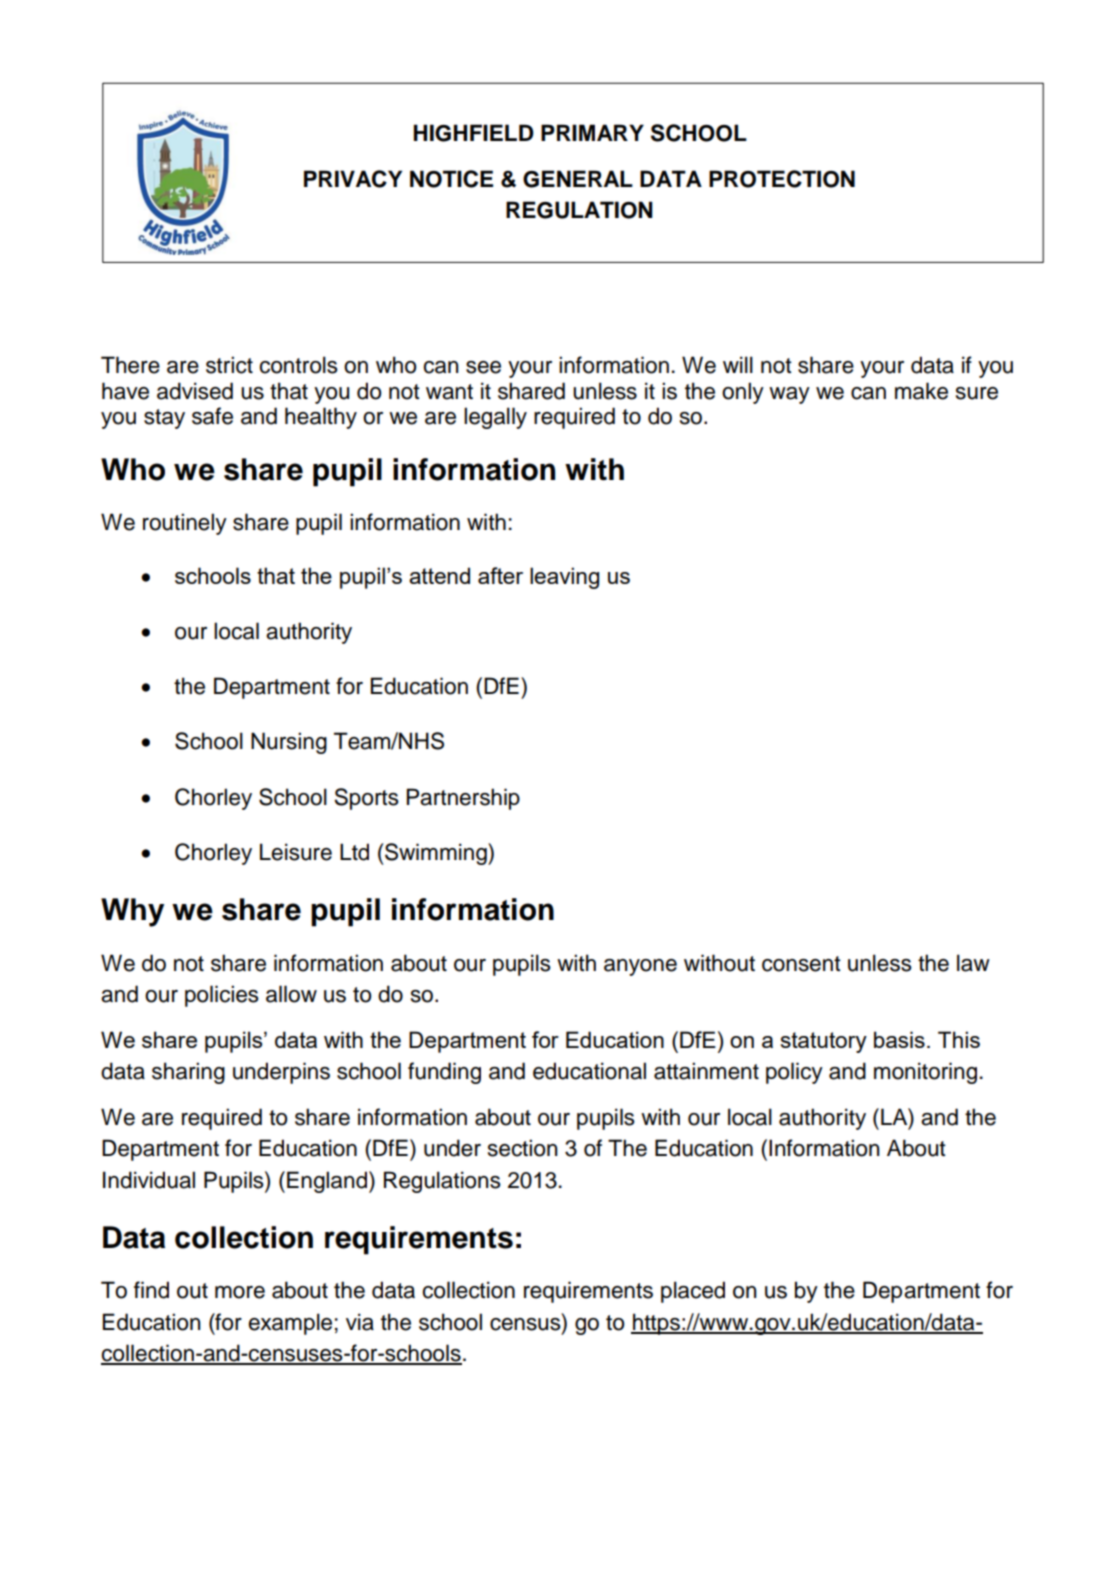 The height and width of the page is (1583, 1119). Describe the element at coordinates (693, 1292) in the page. I see `placed` at that location.
